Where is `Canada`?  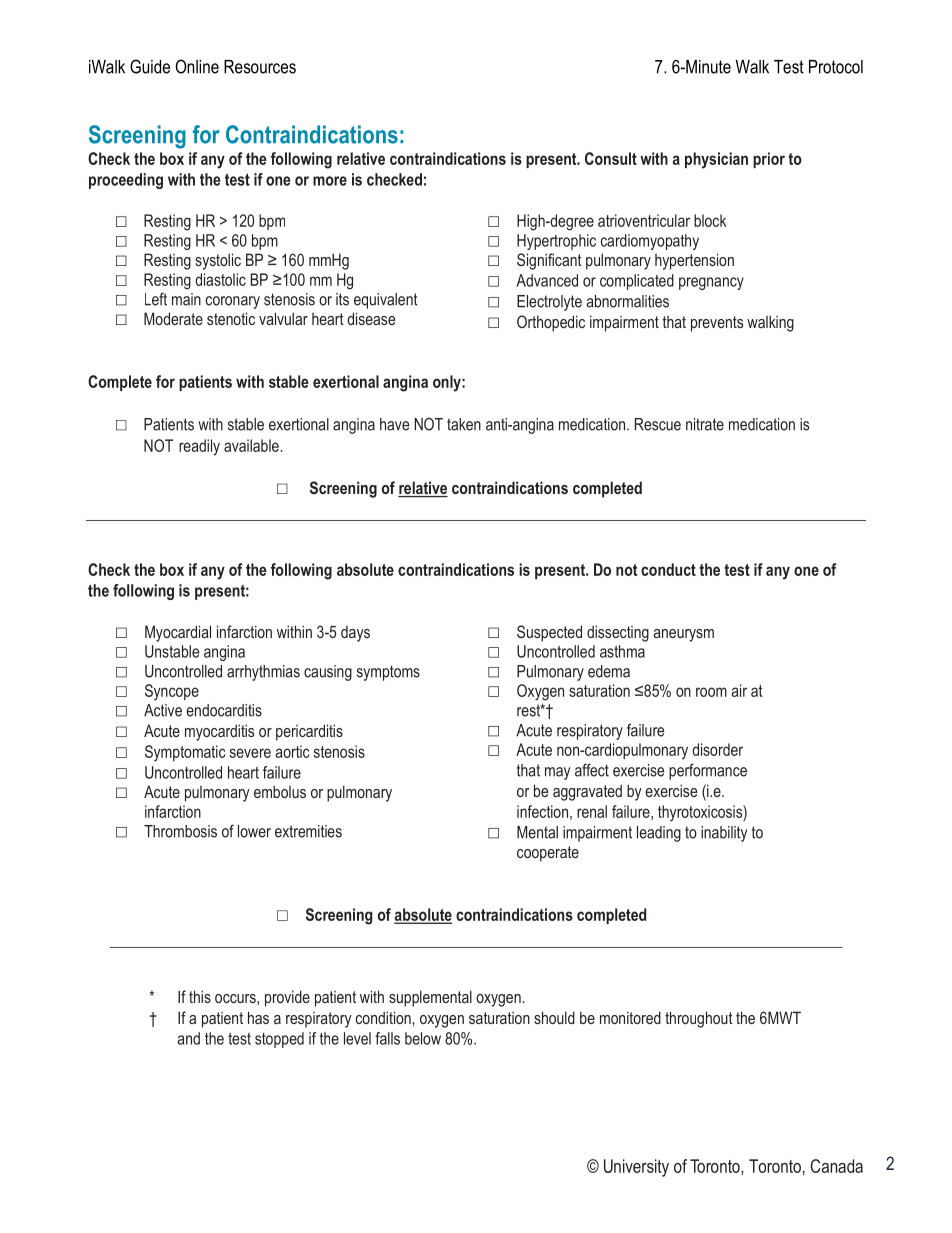
Canada is located at coordinates (836, 1166).
